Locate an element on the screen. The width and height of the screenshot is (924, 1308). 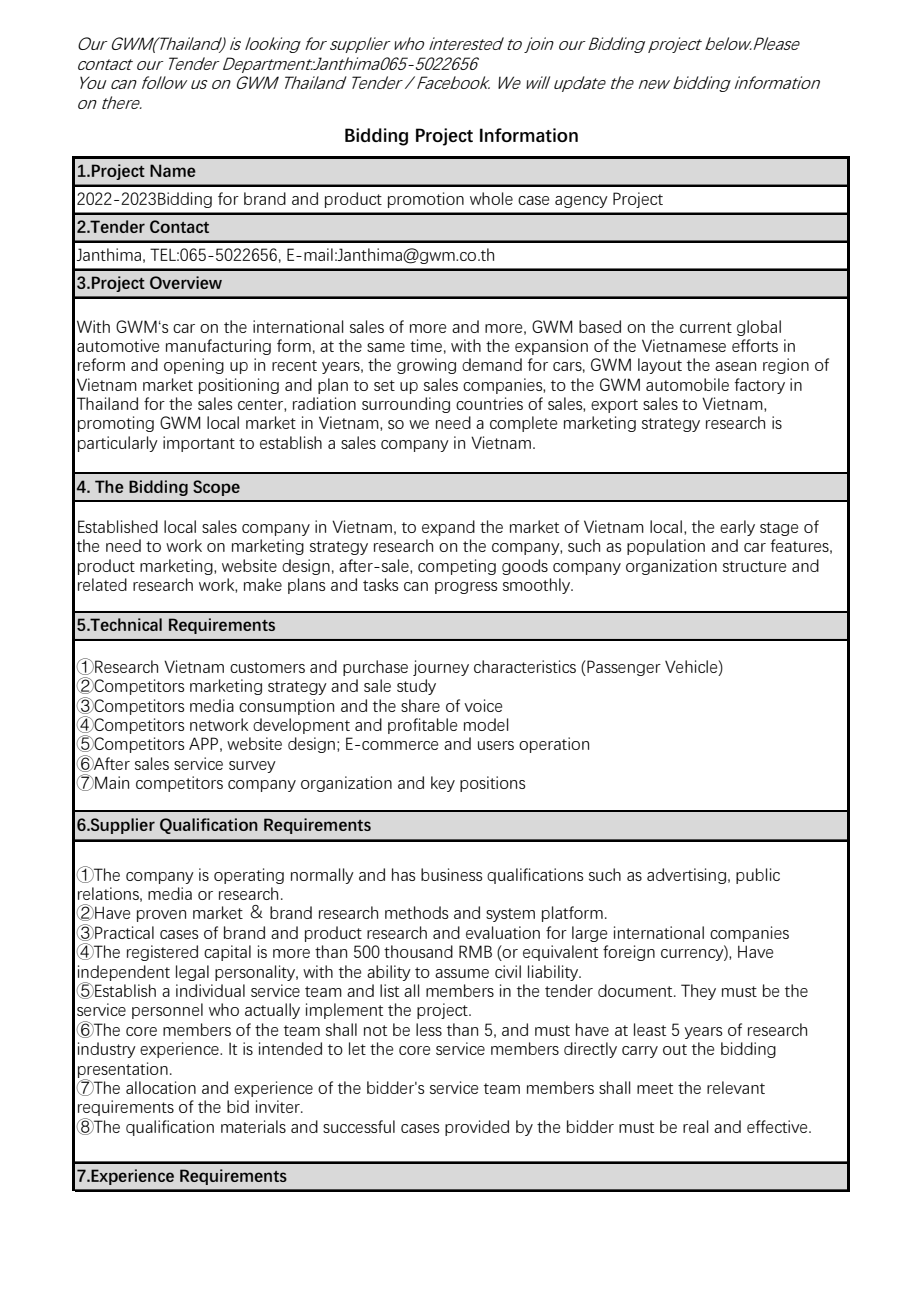
automobile is located at coordinates (687, 384).
